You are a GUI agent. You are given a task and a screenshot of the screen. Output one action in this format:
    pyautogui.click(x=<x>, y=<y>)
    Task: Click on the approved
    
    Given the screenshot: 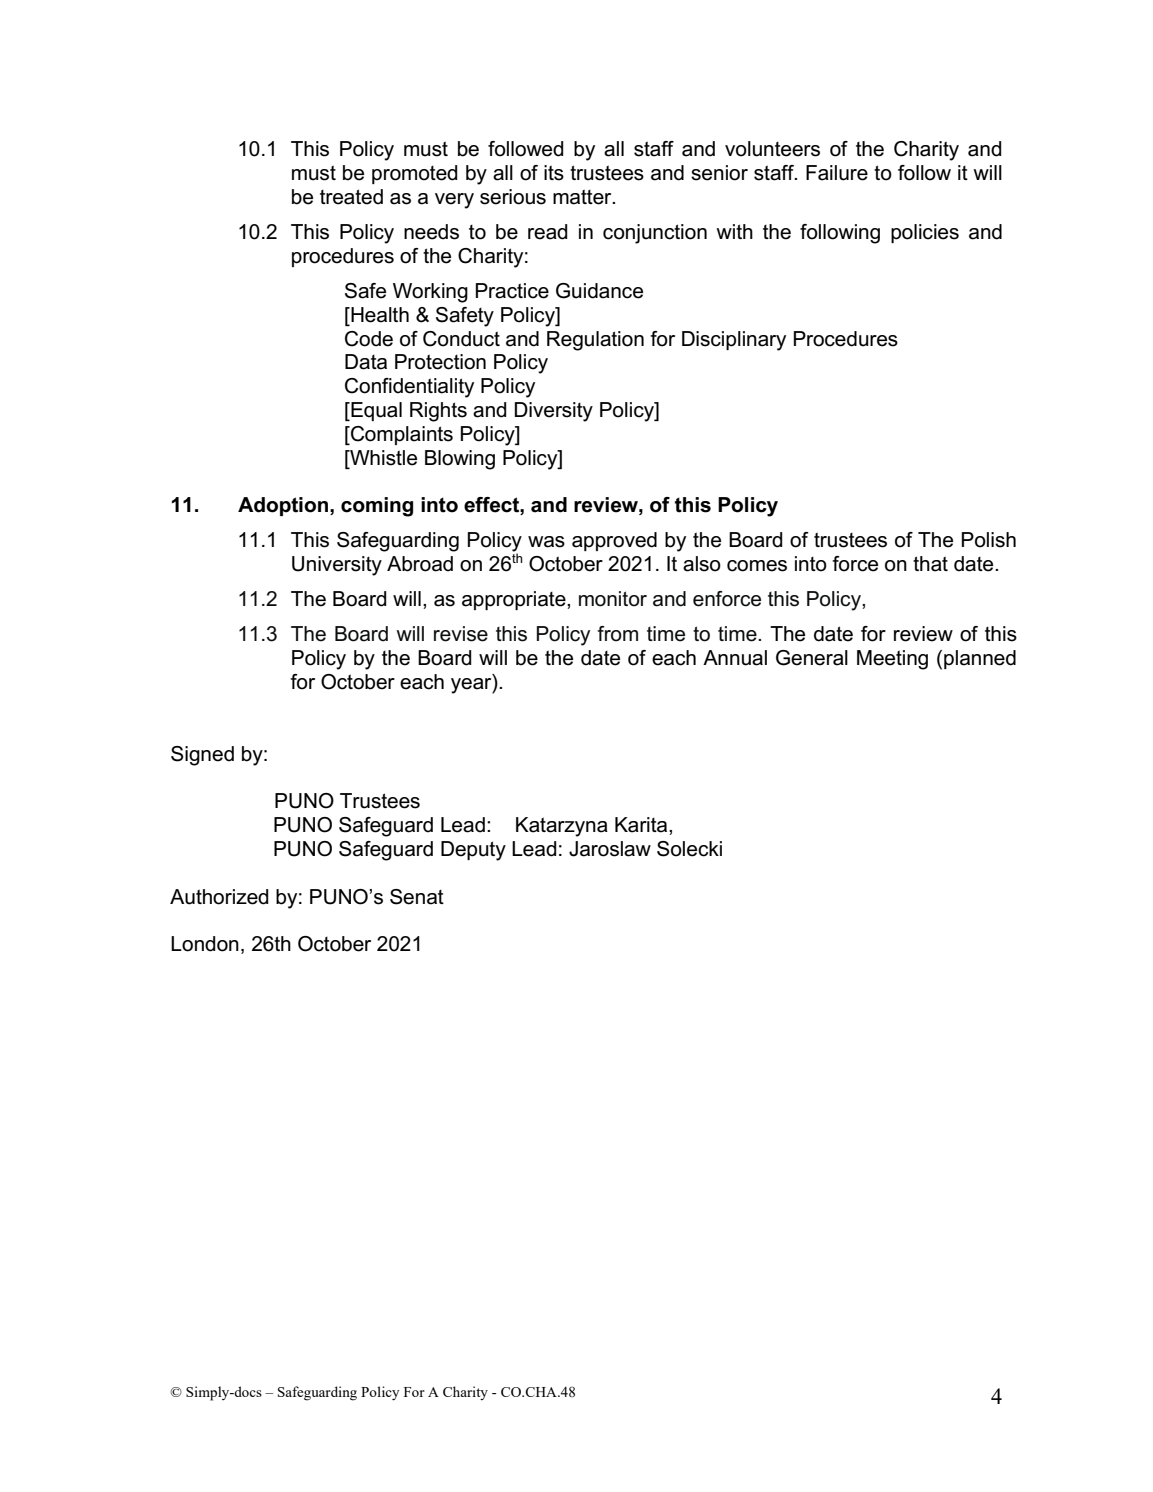 What is the action you would take?
    pyautogui.click(x=614, y=541)
